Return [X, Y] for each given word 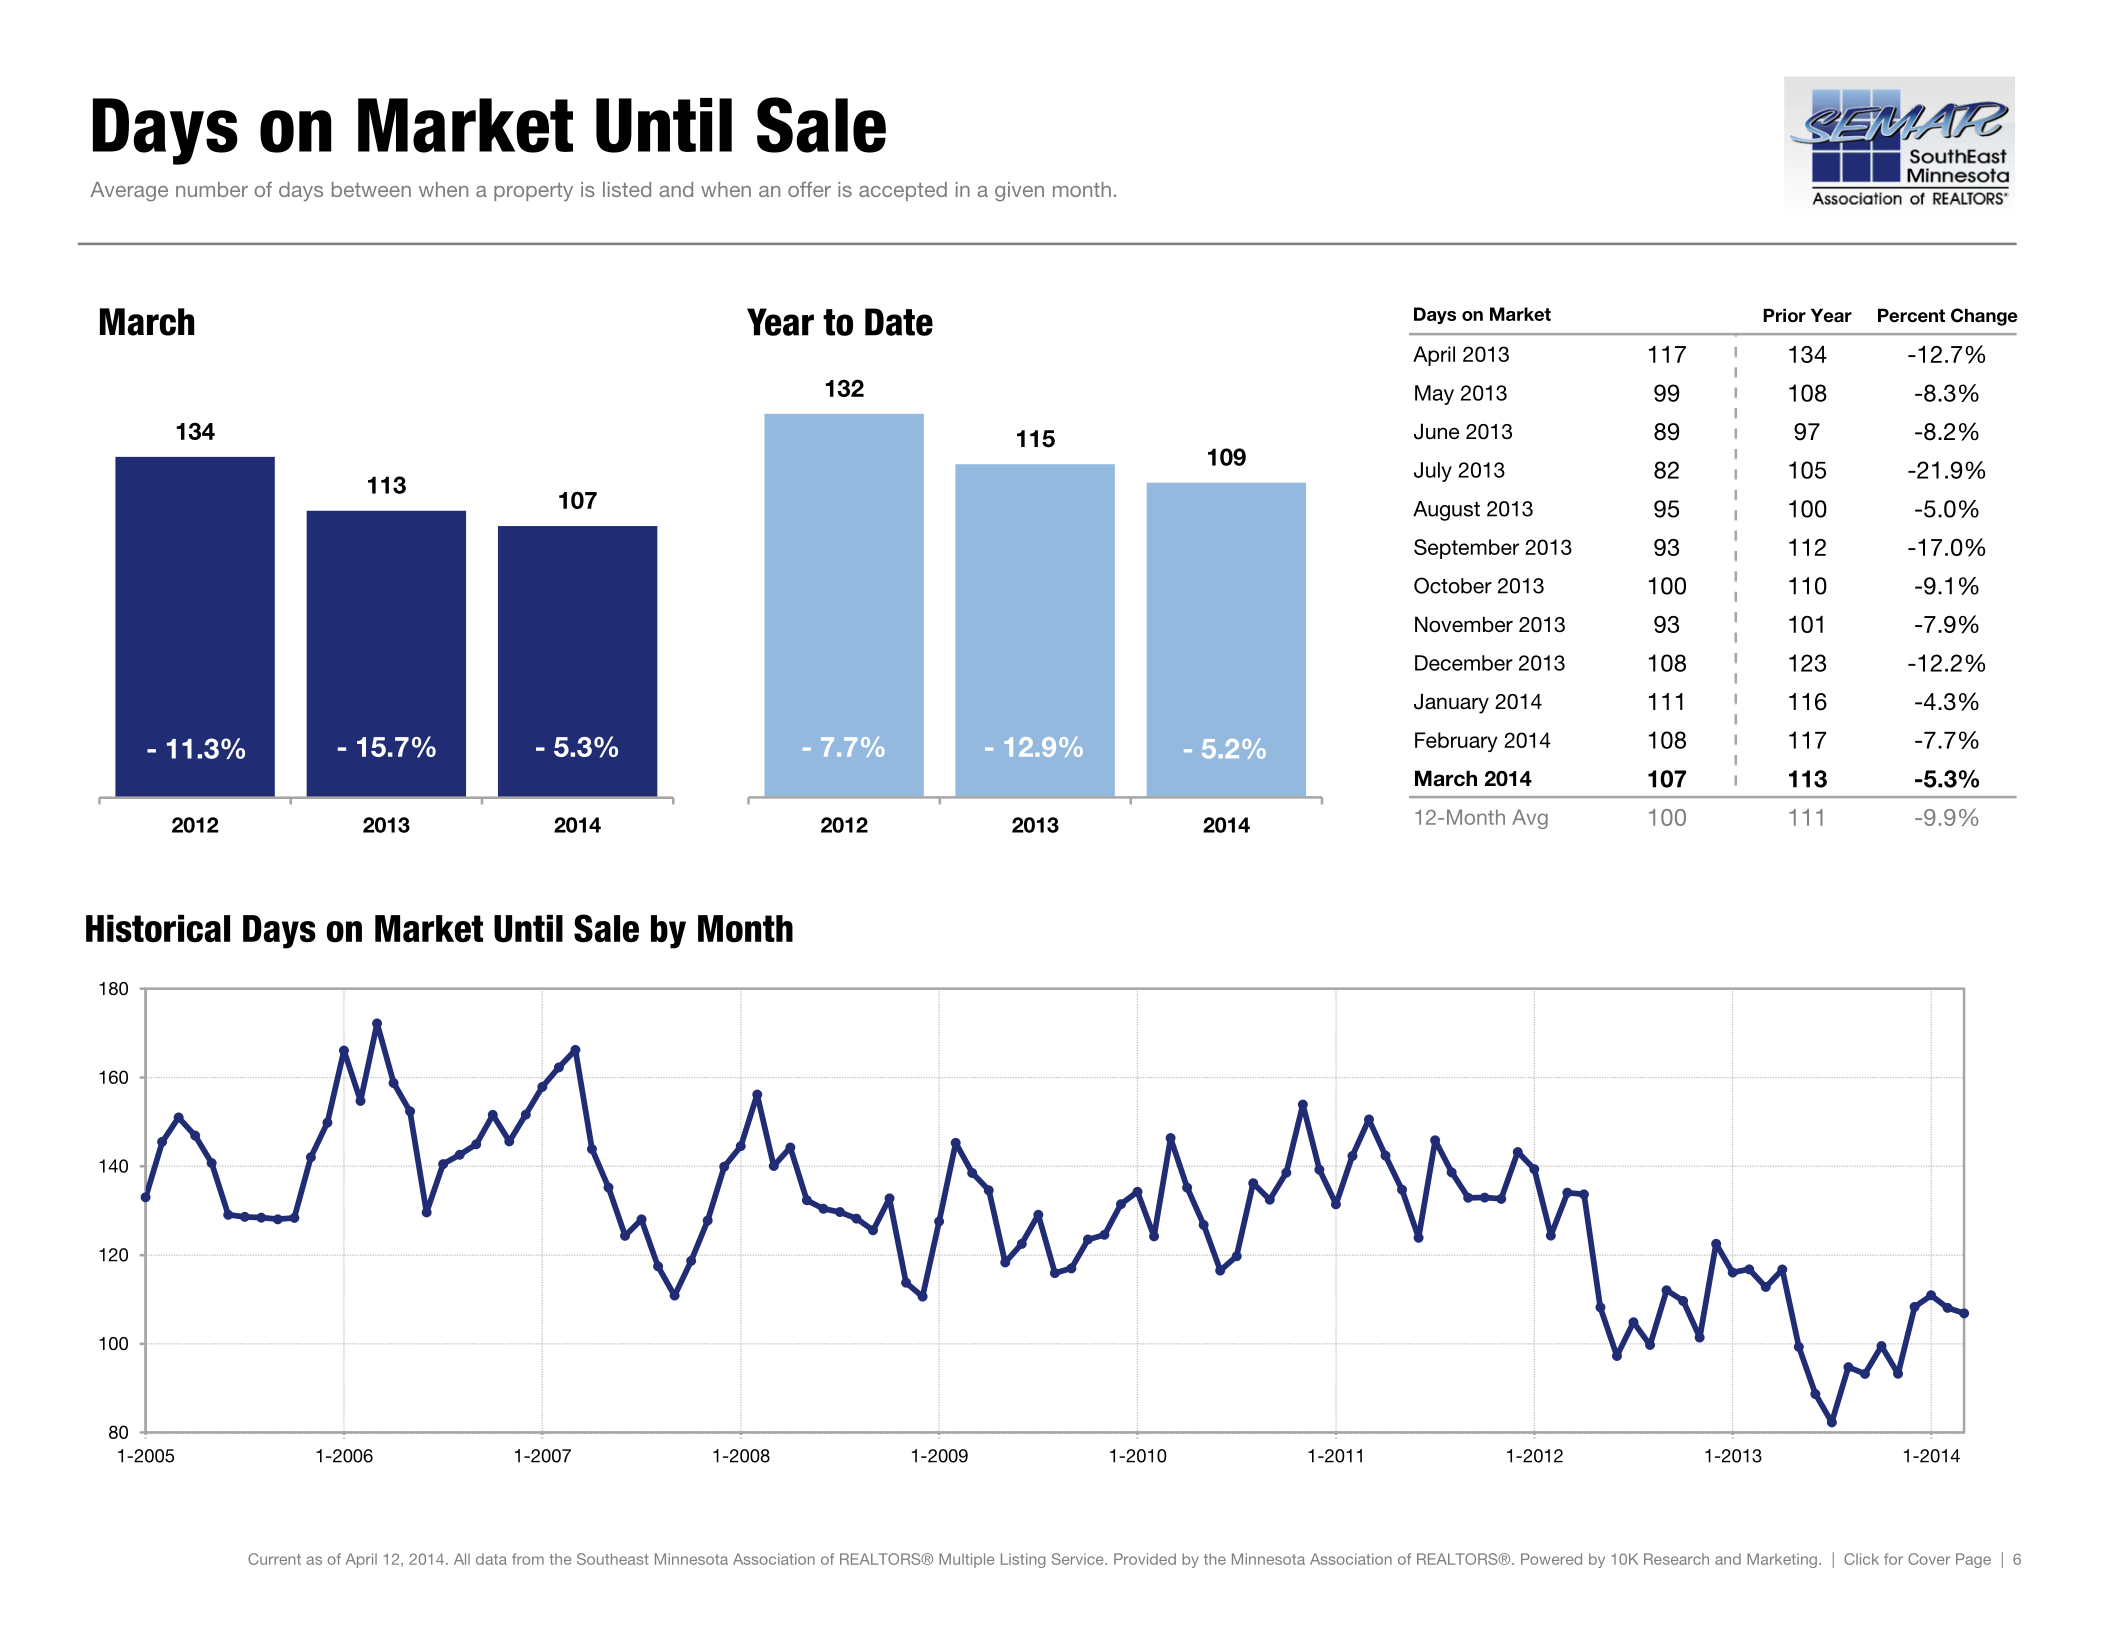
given [1019, 192]
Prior [1784, 315]
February [1456, 742]
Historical [158, 929]
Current [274, 1559]
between [371, 189]
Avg [1530, 819]
